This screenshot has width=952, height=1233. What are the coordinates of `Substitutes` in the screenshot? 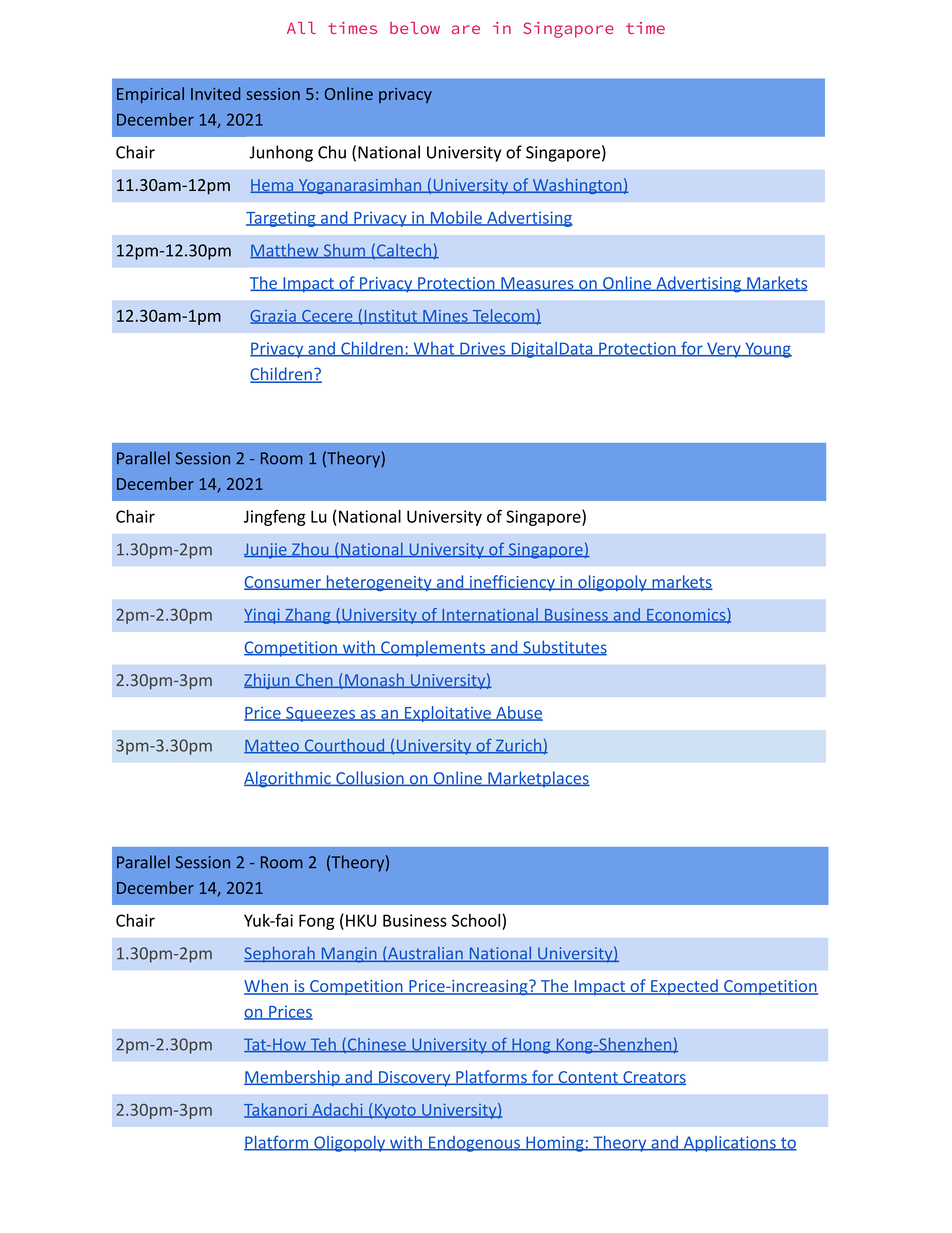 It's located at (564, 648).
